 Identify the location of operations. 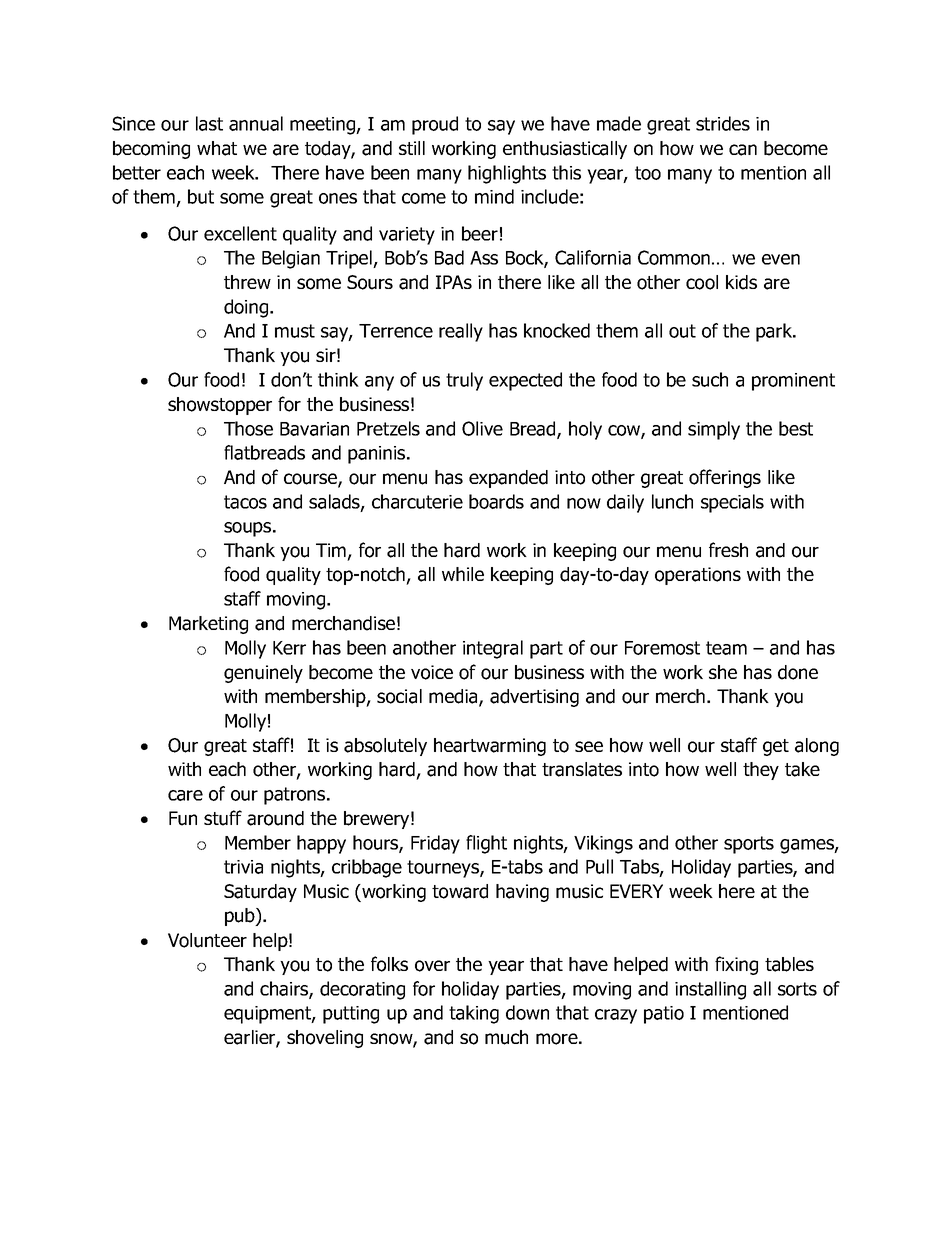
(698, 576).
